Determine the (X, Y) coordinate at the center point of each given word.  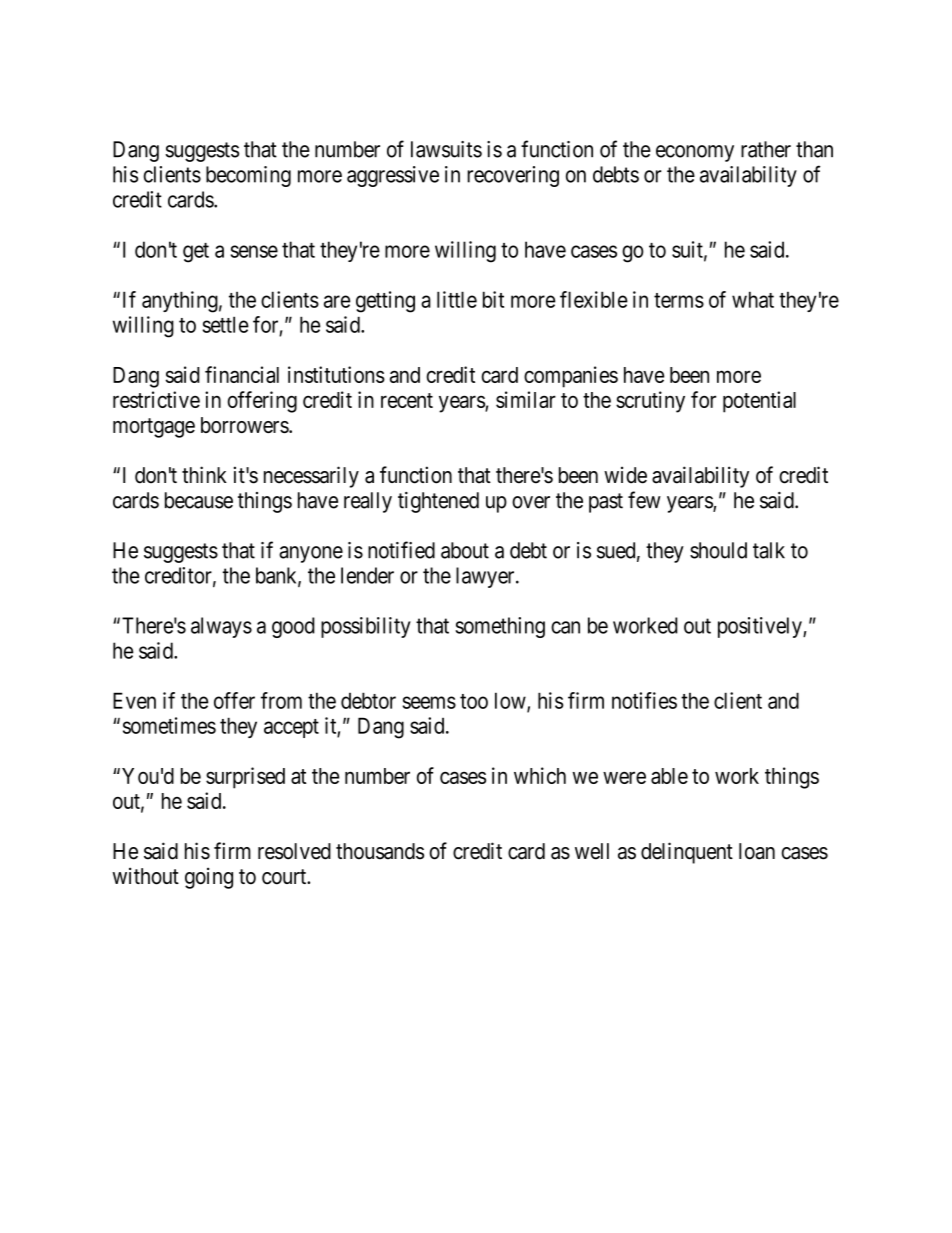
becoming (248, 176)
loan (757, 851)
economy (695, 153)
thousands (380, 851)
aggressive (393, 176)
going (209, 878)
